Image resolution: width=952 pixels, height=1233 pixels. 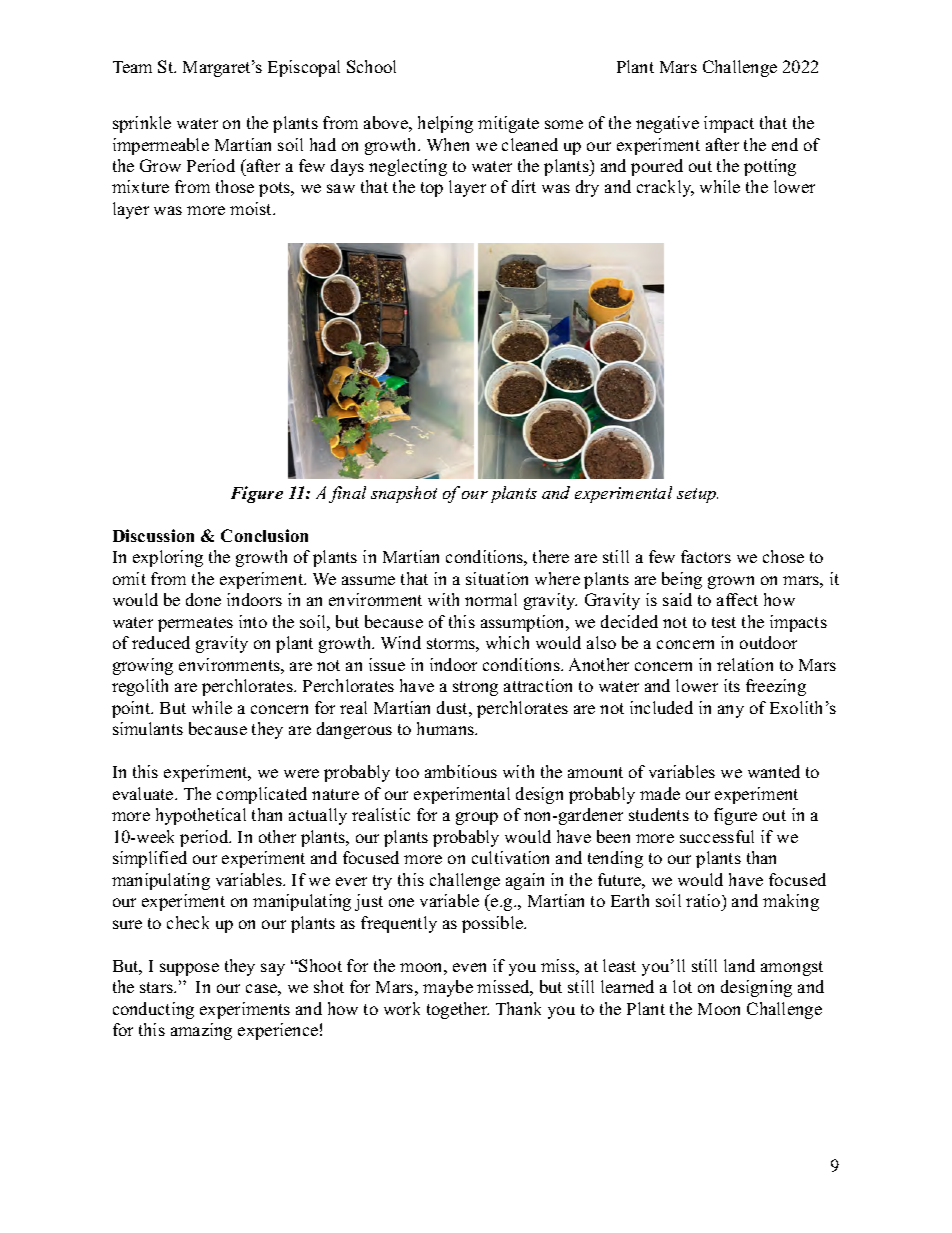 What do you see at coordinates (551, 556) in the document?
I see `there` at bounding box center [551, 556].
